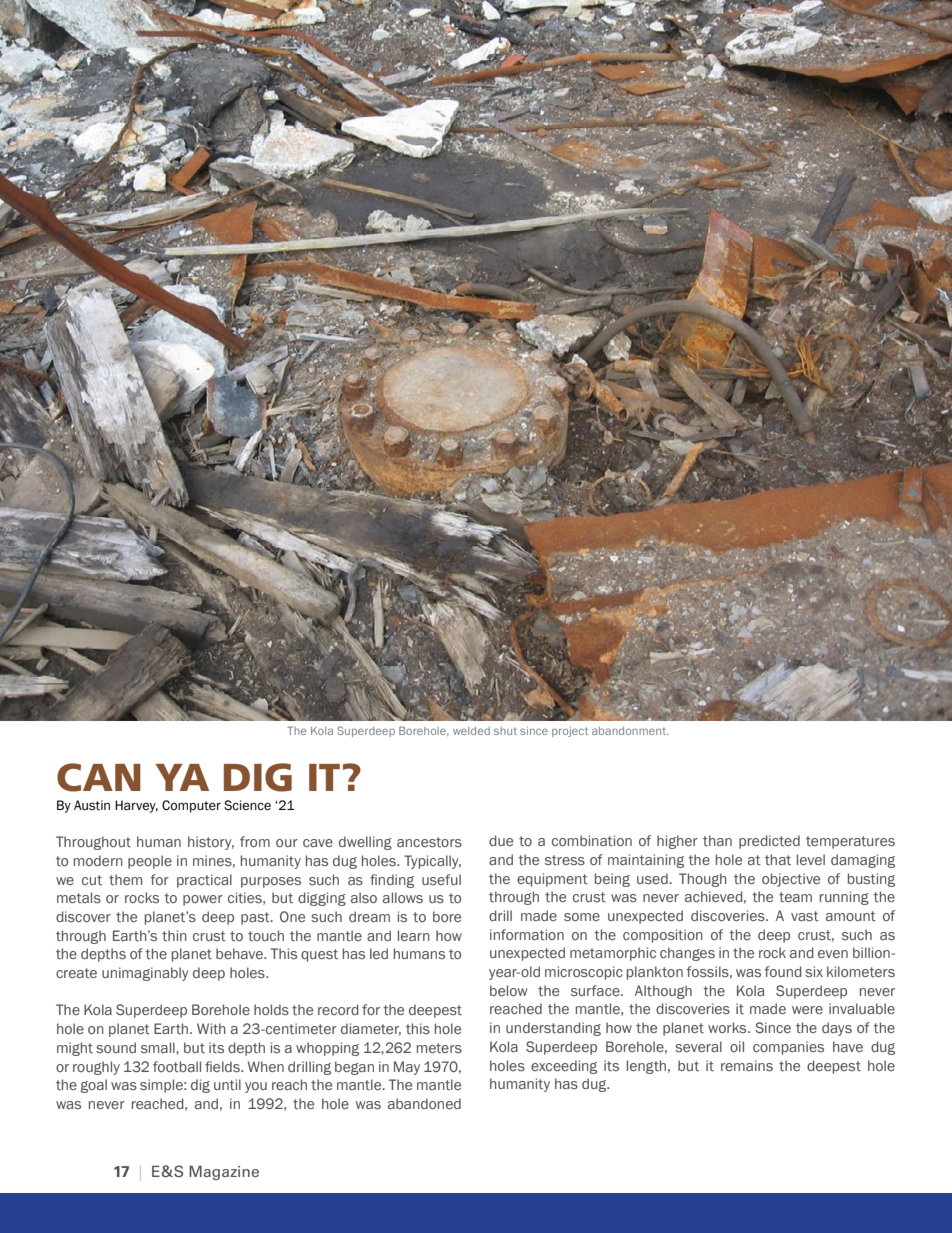 The image size is (952, 1233). Describe the element at coordinates (99, 777) in the page. I see `CAN` at that location.
